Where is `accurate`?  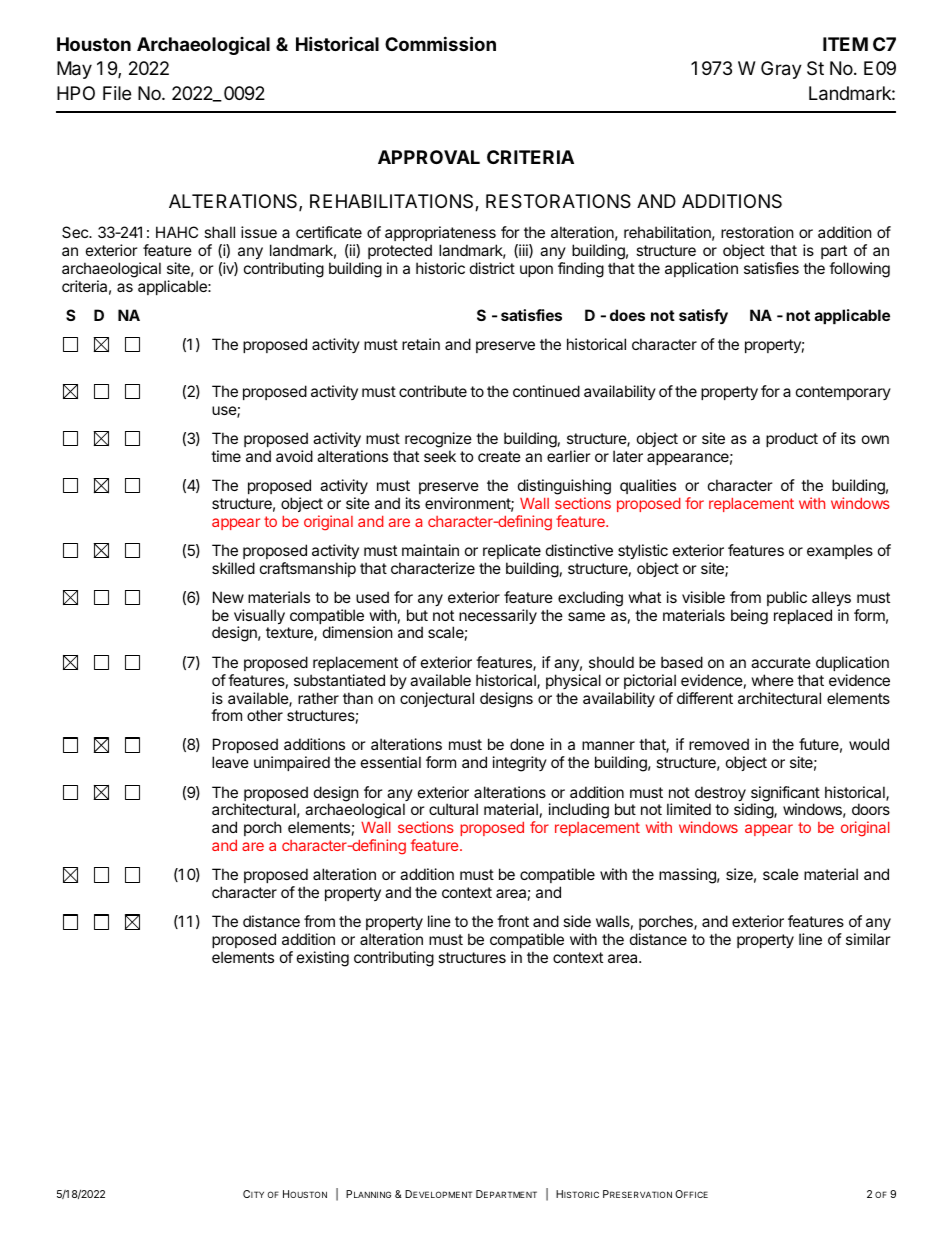 accurate is located at coordinates (781, 662).
